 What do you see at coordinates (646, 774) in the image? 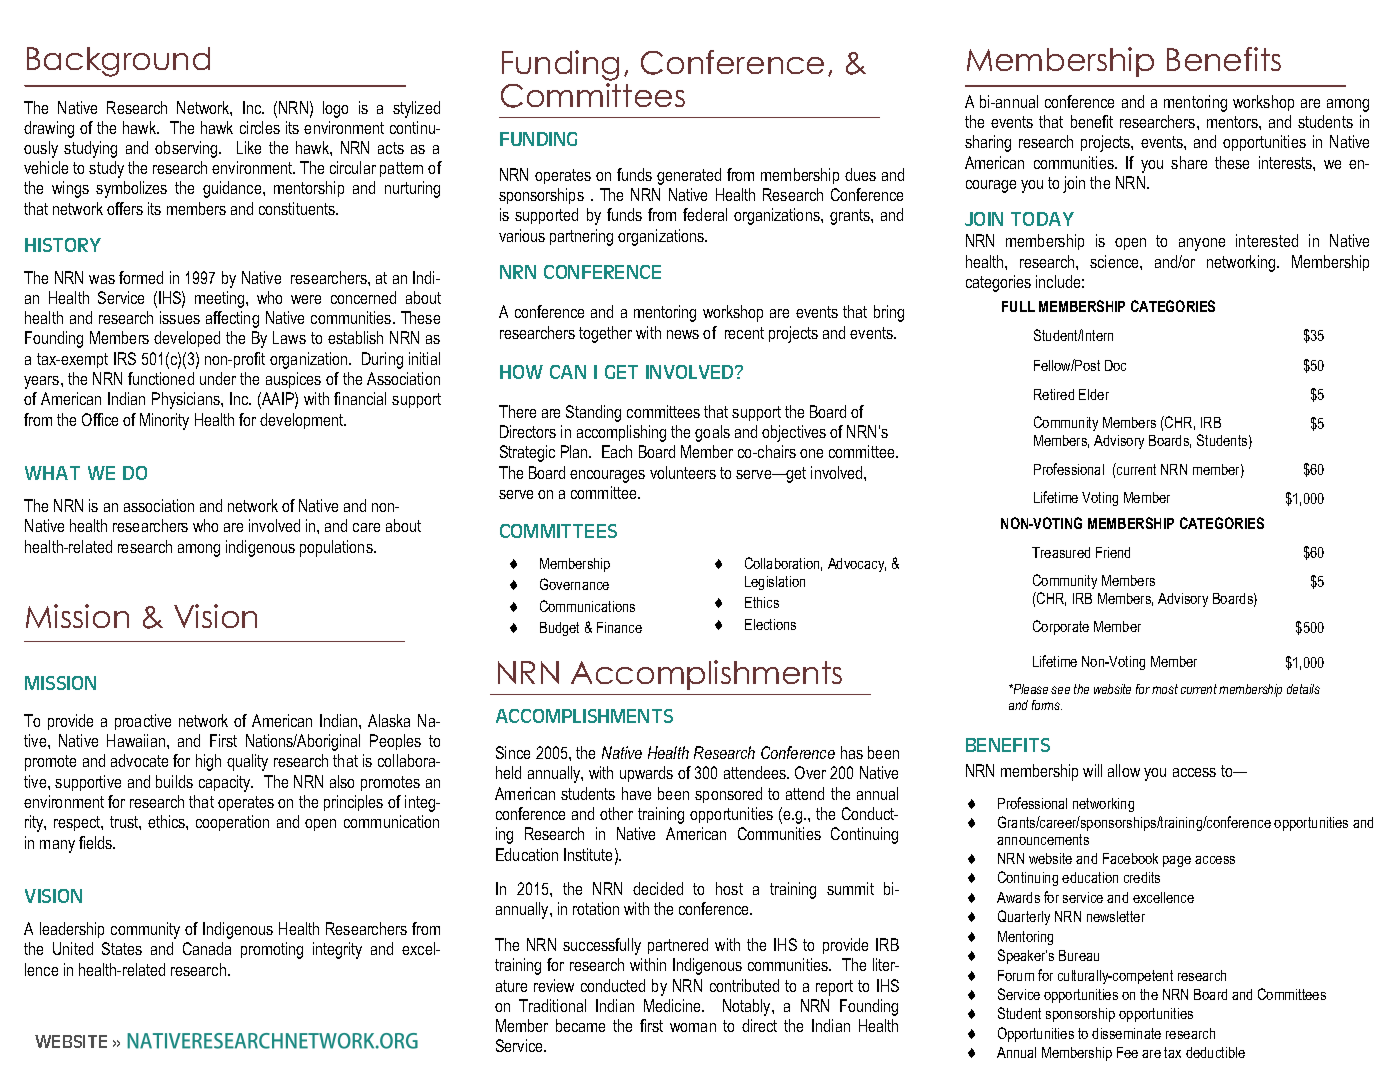
I see `upwards` at bounding box center [646, 774].
